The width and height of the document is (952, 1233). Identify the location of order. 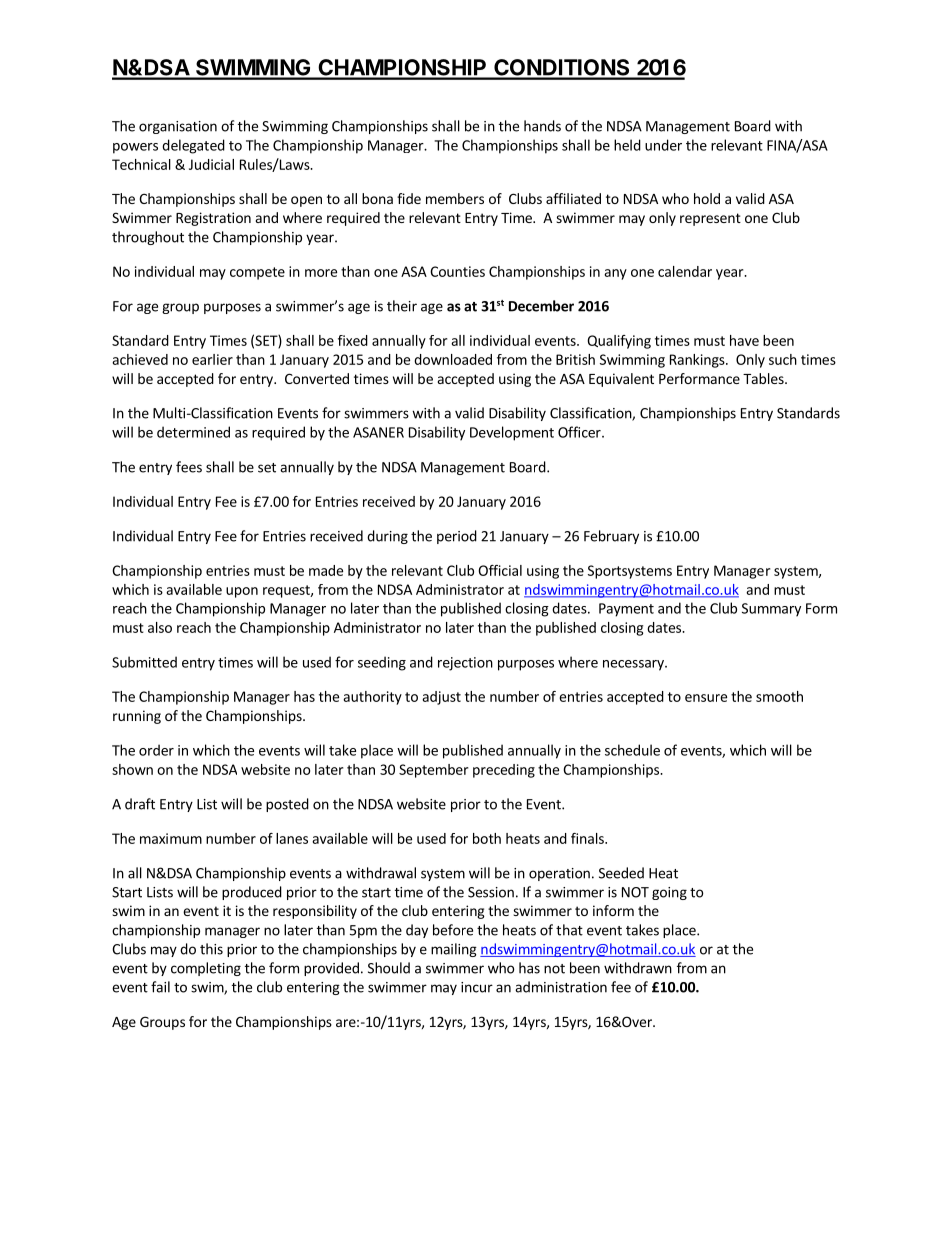
(156, 750).
